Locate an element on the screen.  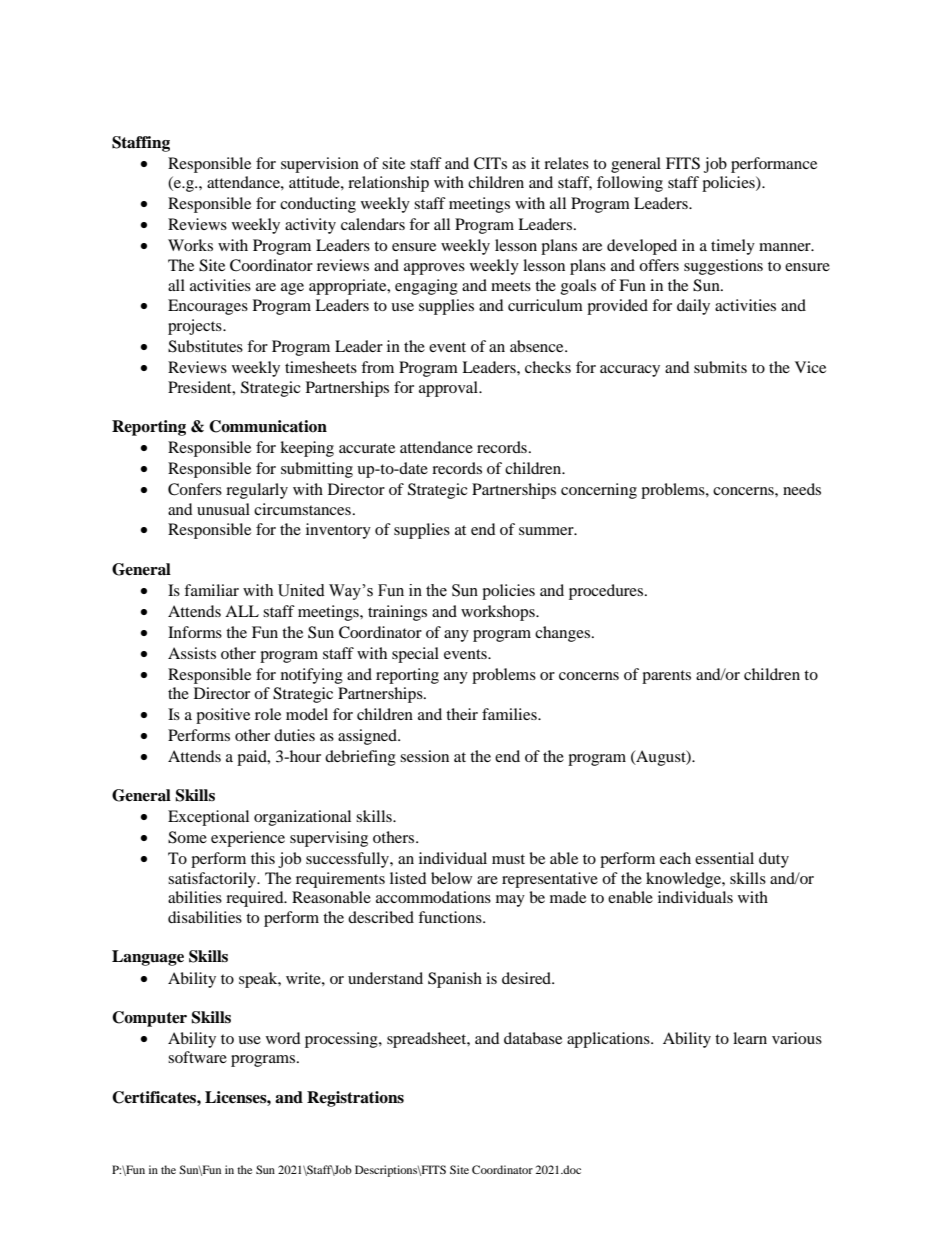
conducting is located at coordinates (318, 205).
